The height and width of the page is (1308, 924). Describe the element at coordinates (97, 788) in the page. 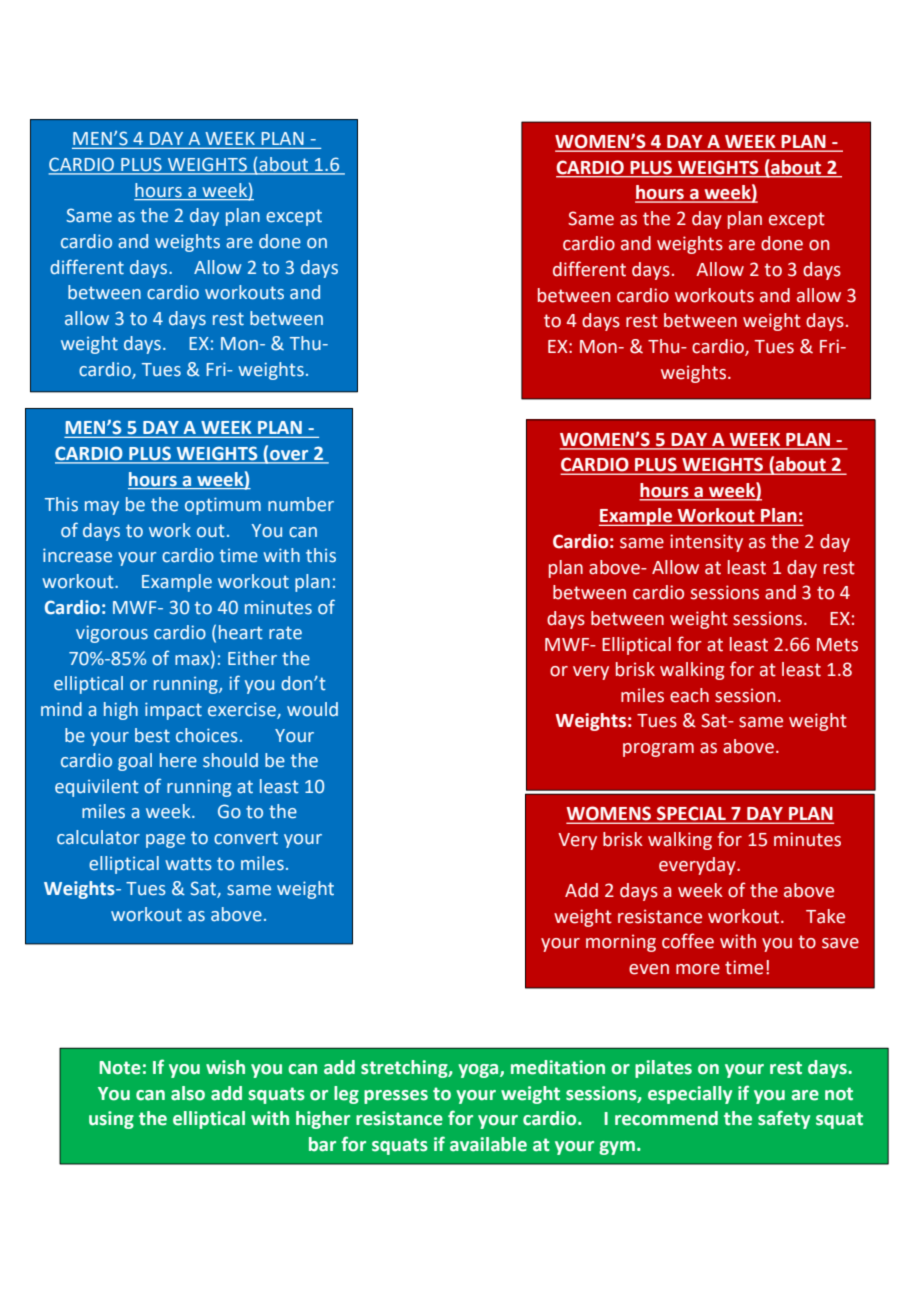

I see `equivilent` at that location.
